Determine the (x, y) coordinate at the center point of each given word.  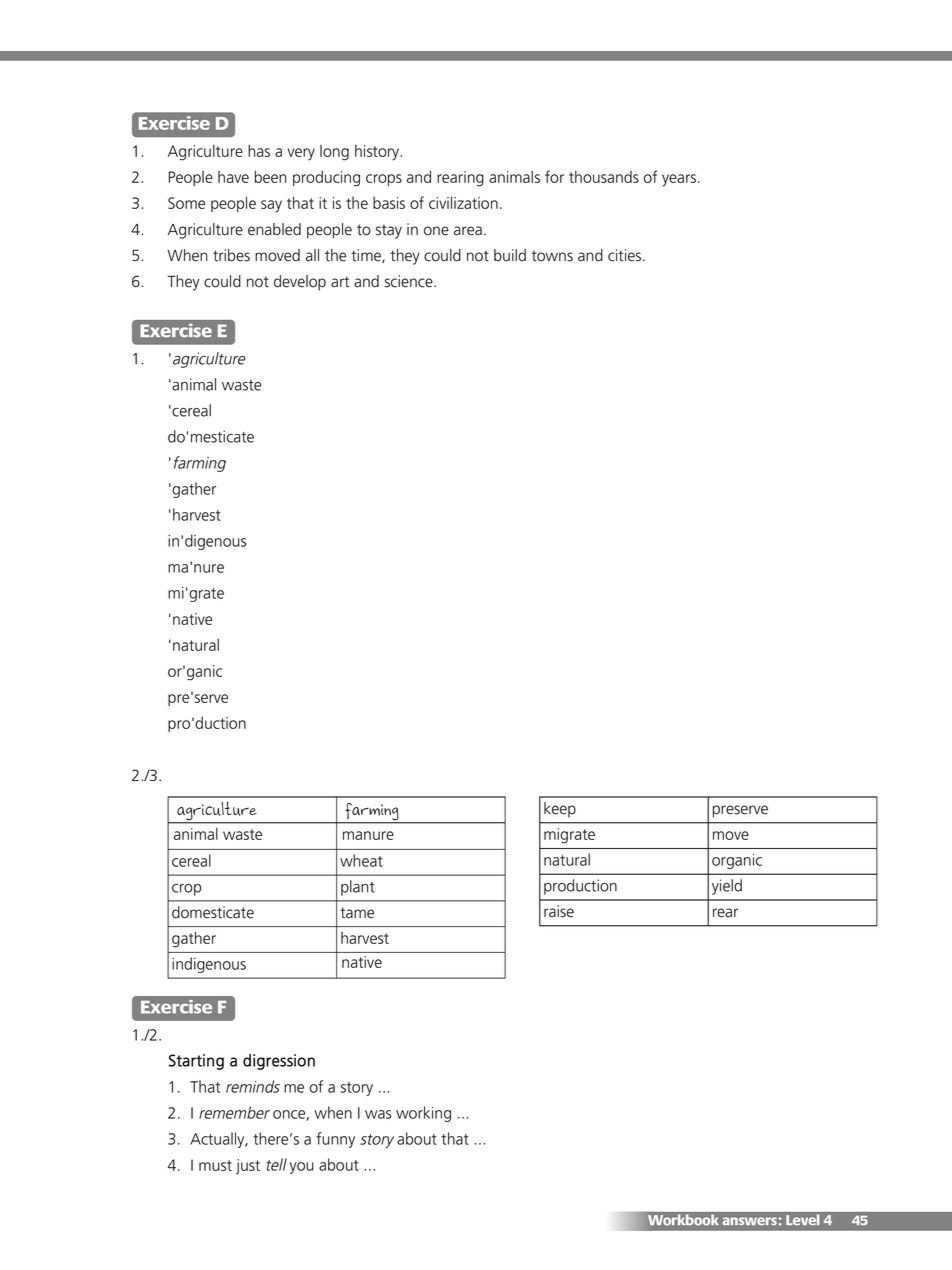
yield (727, 887)
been (270, 176)
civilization (463, 202)
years (680, 180)
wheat (361, 860)
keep (560, 810)
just (248, 1167)
